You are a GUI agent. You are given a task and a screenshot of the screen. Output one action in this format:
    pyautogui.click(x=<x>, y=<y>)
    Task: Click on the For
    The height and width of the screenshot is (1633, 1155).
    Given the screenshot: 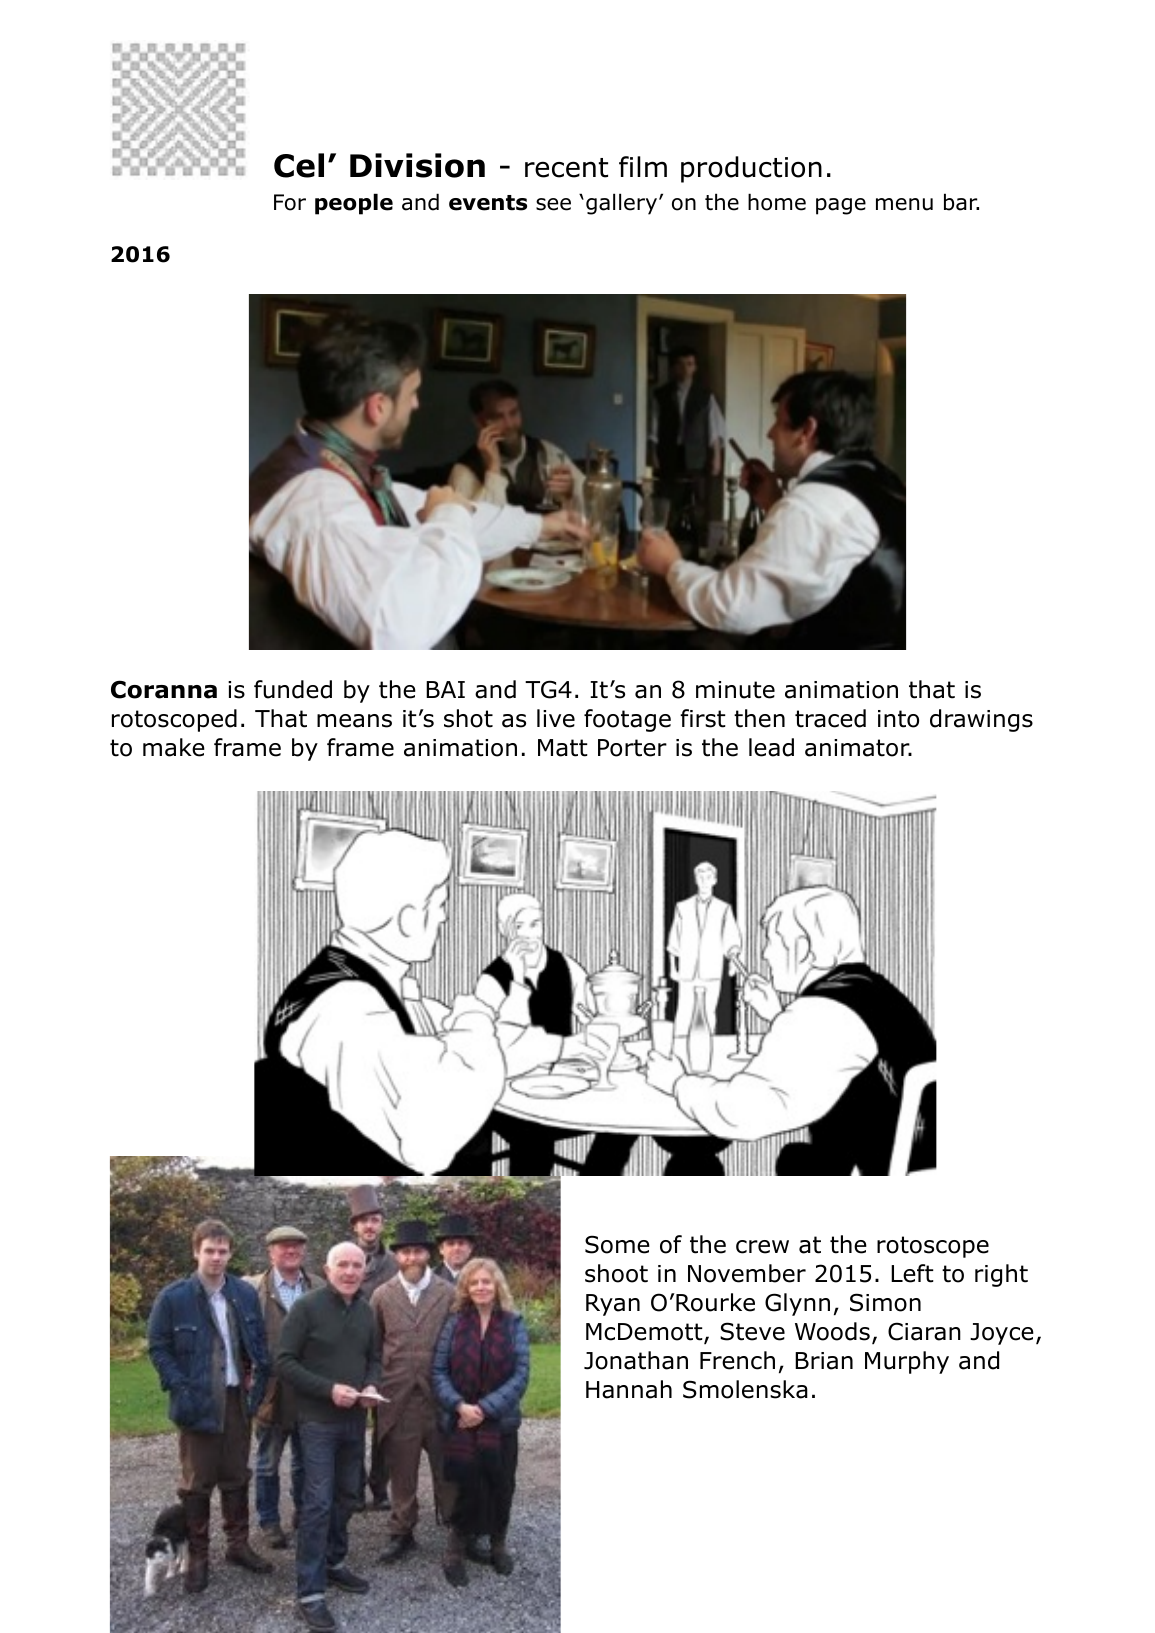 What is the action you would take?
    pyautogui.click(x=290, y=202)
